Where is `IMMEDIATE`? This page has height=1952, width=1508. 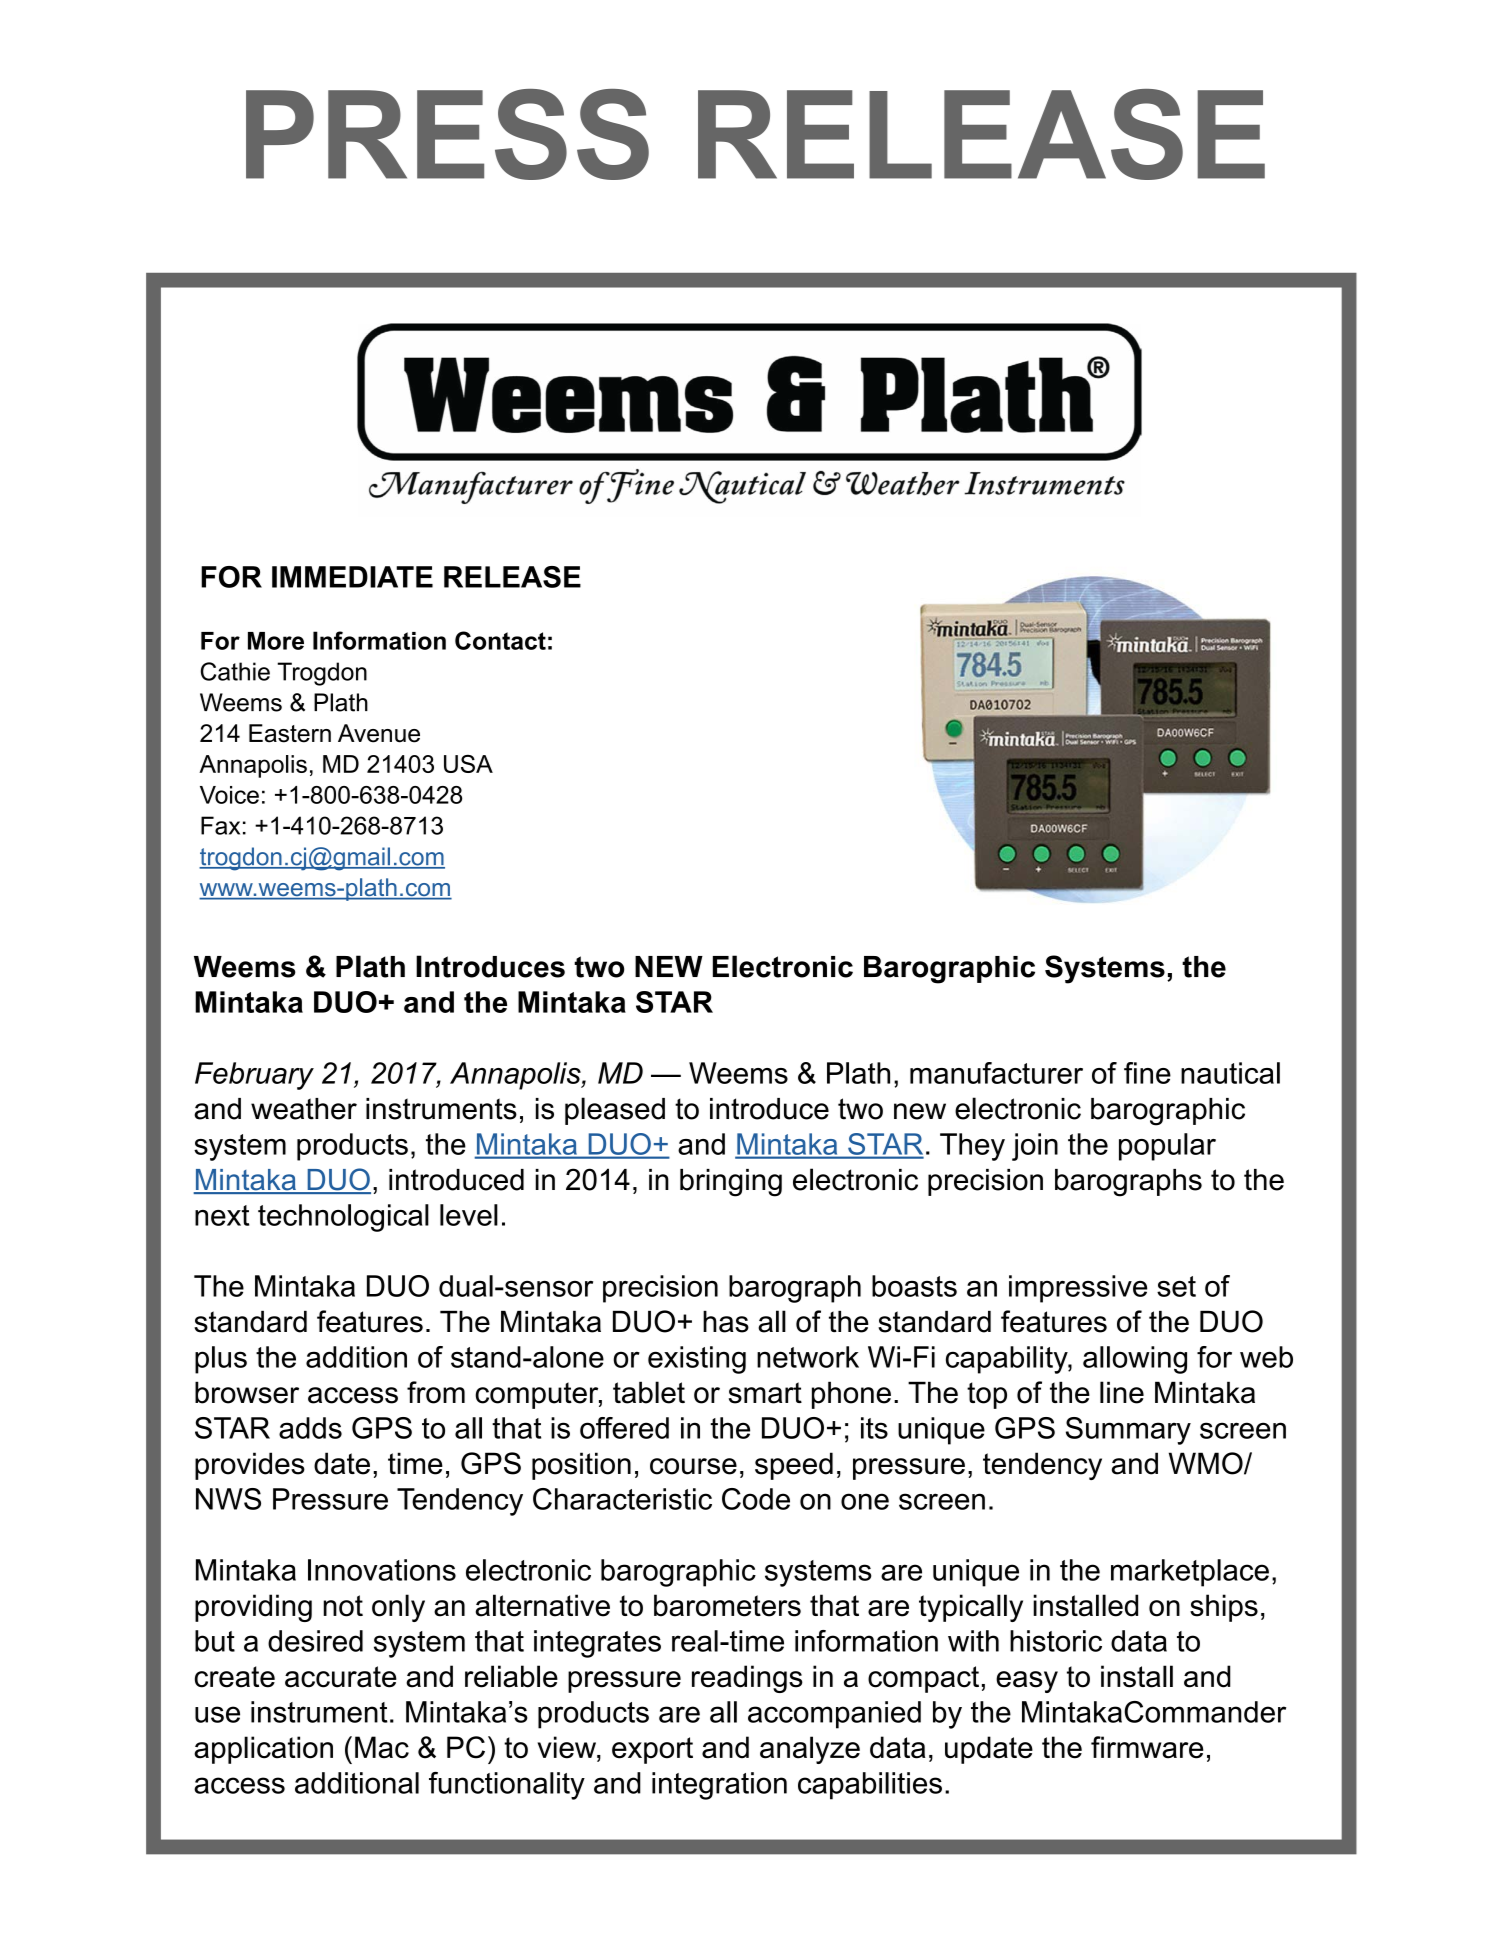 IMMEDIATE is located at coordinates (352, 577).
